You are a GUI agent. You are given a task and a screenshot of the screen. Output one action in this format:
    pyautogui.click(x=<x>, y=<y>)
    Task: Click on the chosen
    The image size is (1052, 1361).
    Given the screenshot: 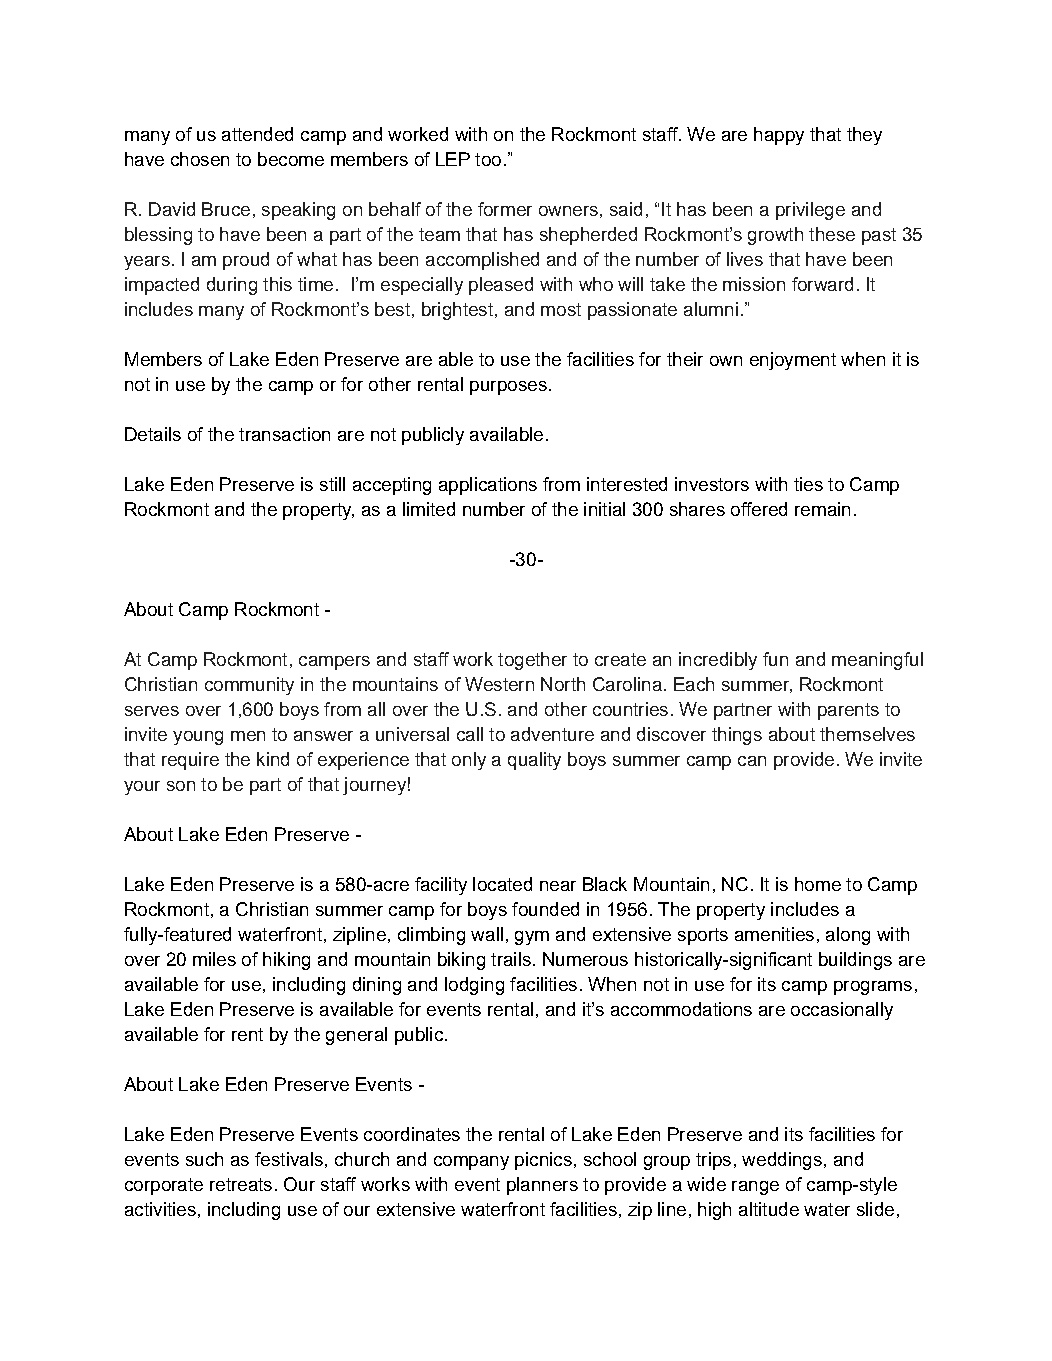 What is the action you would take?
    pyautogui.click(x=200, y=159)
